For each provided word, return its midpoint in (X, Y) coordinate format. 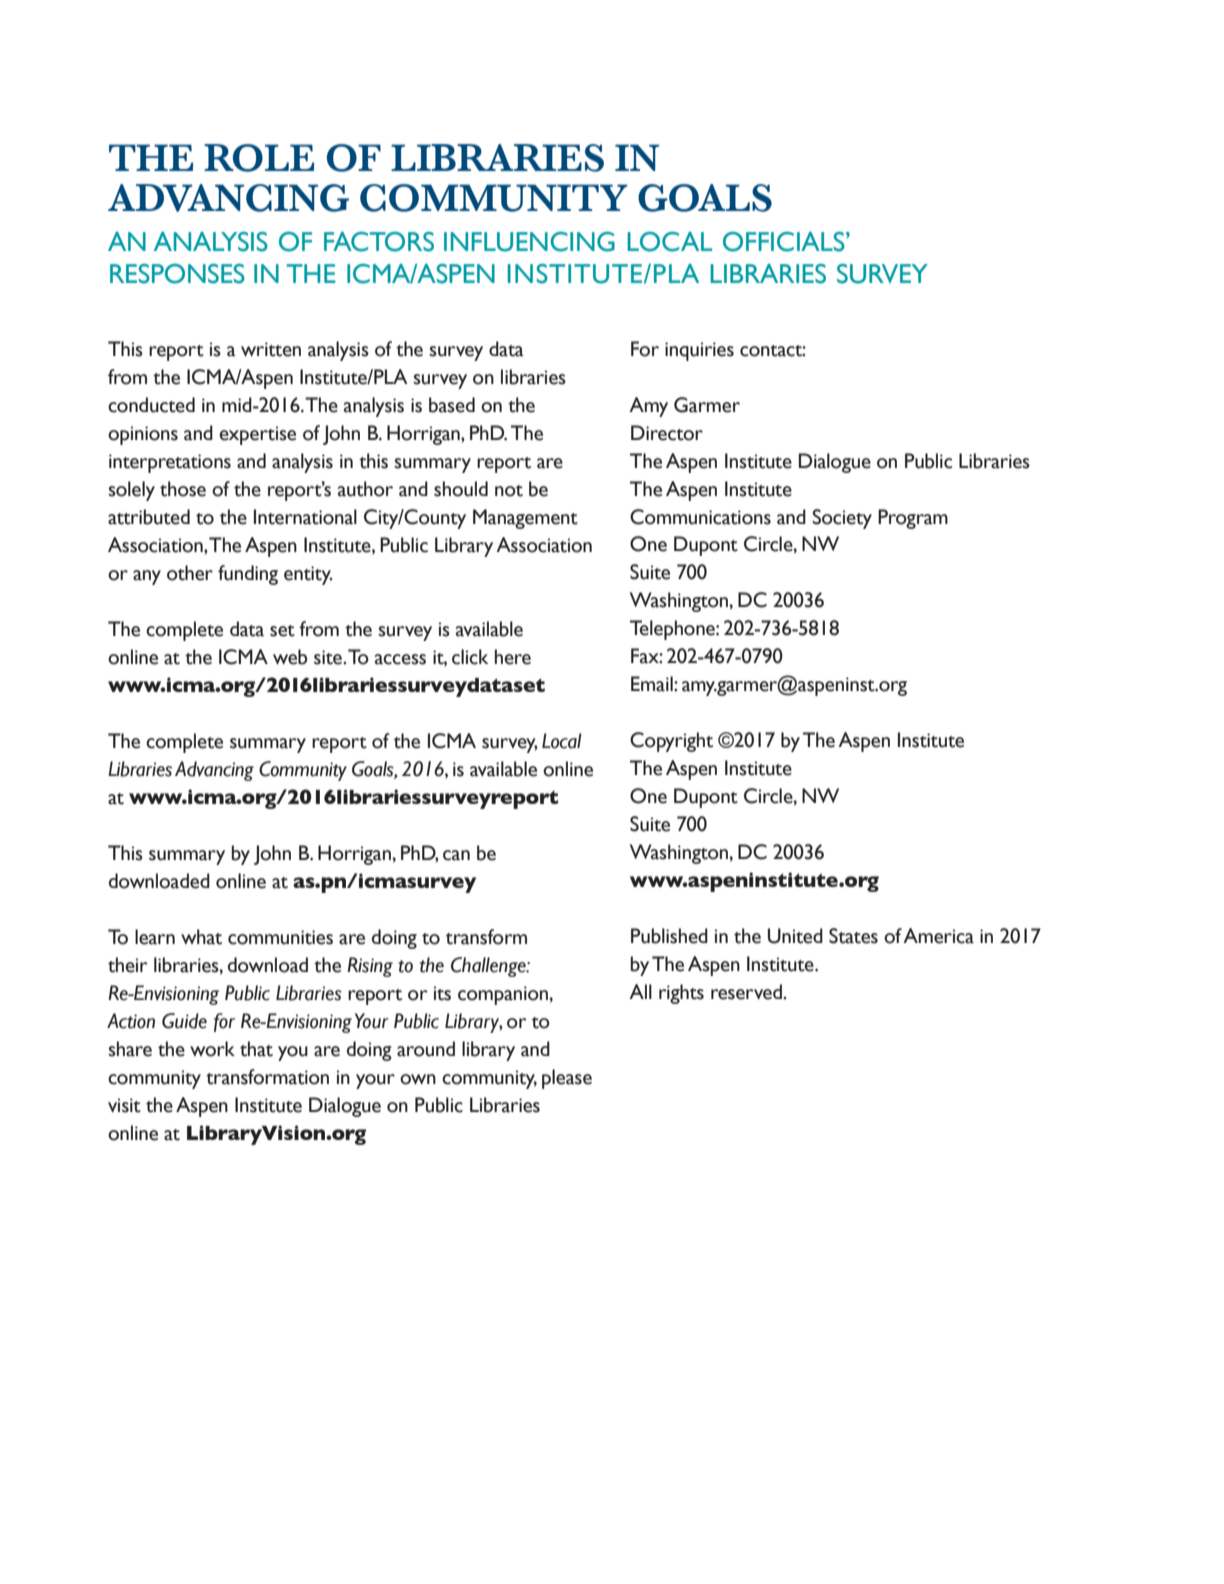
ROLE (259, 158)
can (456, 855)
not (509, 491)
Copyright (671, 742)
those (183, 489)
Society (842, 519)
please (567, 1079)
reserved (747, 992)
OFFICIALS (785, 242)
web (290, 657)
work (212, 1049)
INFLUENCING (529, 242)
